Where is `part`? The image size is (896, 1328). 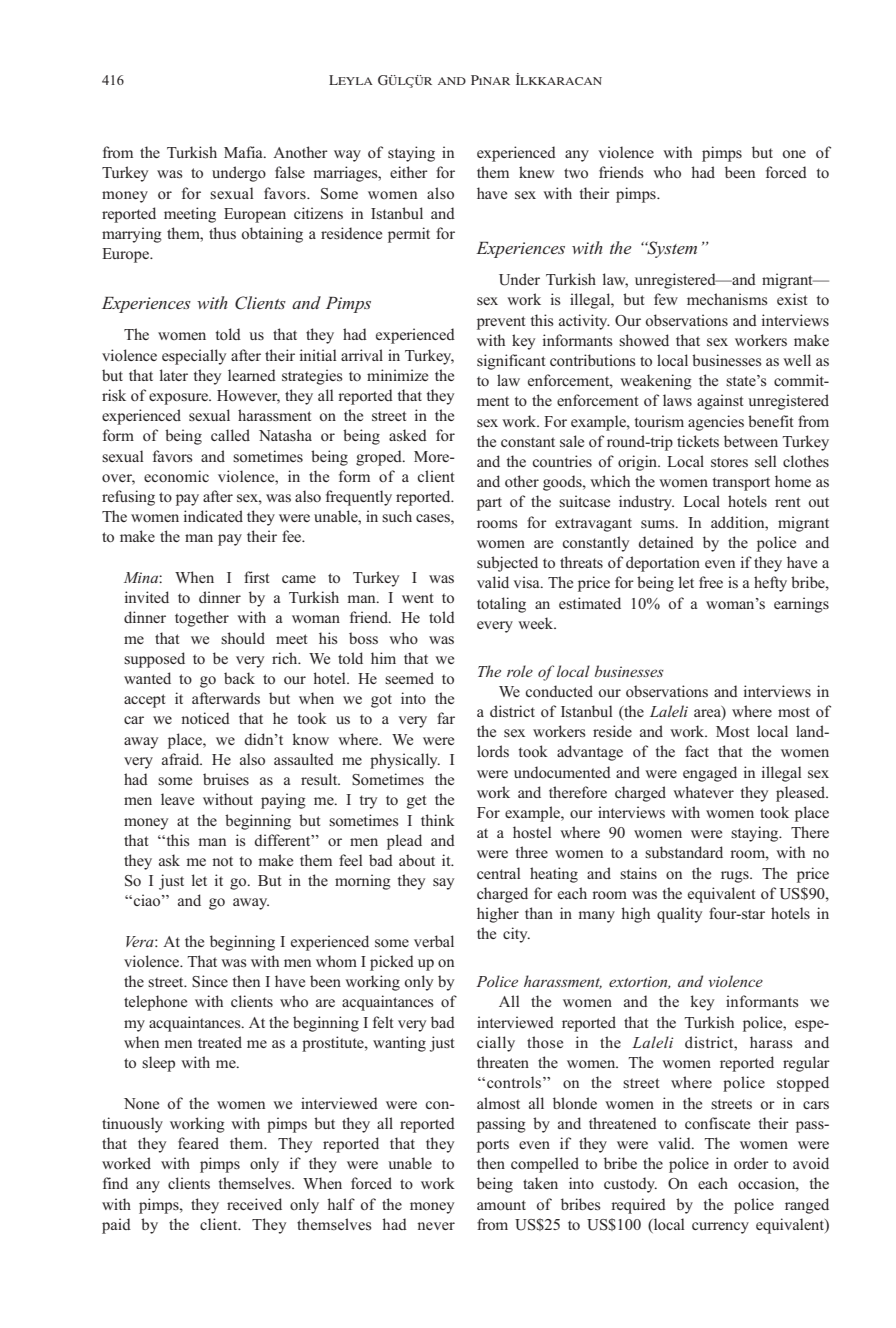
part is located at coordinates (489, 504).
